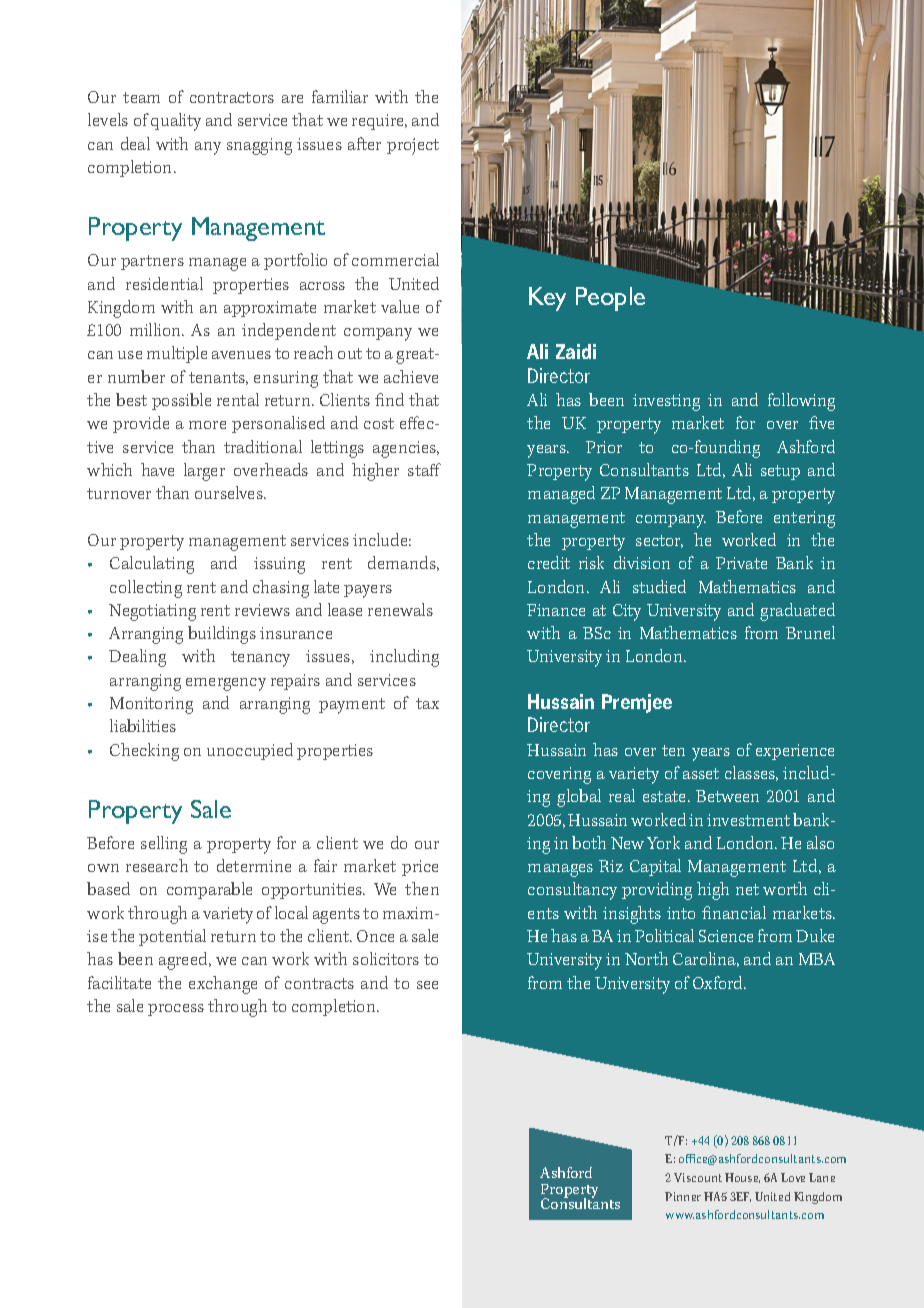  What do you see at coordinates (413, 146) in the page?
I see `project` at bounding box center [413, 146].
